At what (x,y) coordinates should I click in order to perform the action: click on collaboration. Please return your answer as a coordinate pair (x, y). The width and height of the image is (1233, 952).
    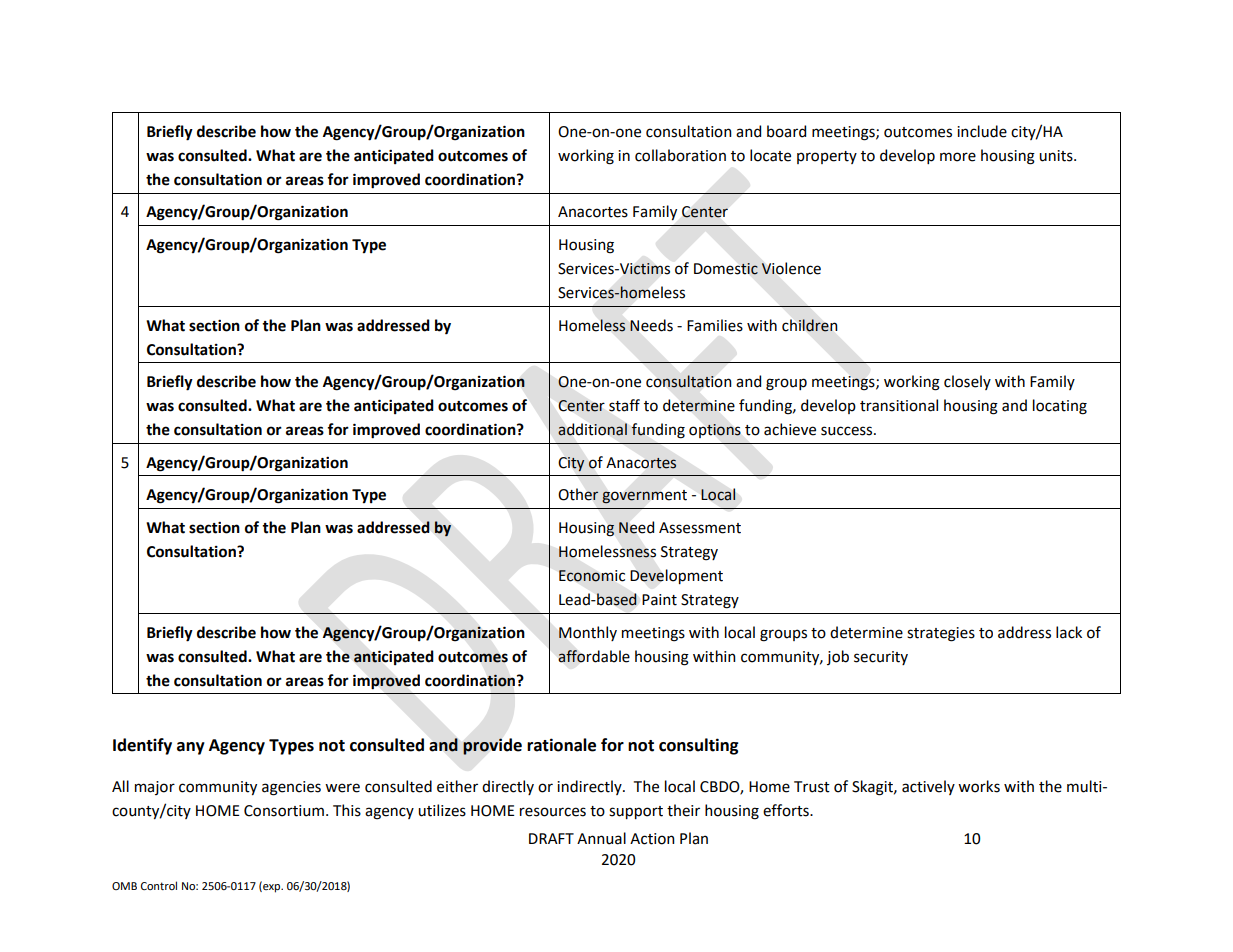
    Looking at the image, I should click on (680, 155).
